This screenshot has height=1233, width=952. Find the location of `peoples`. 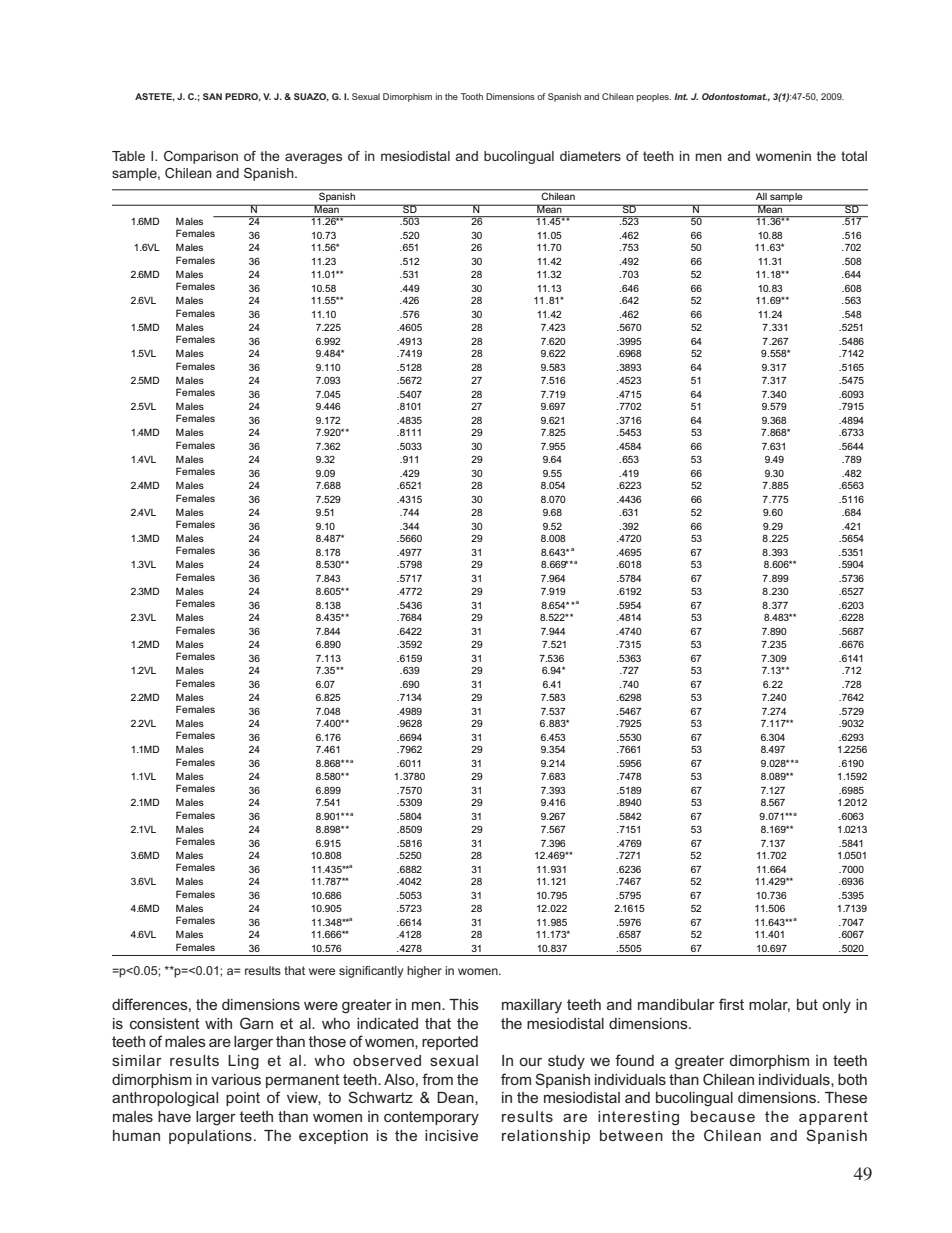

peoples is located at coordinates (654, 97).
